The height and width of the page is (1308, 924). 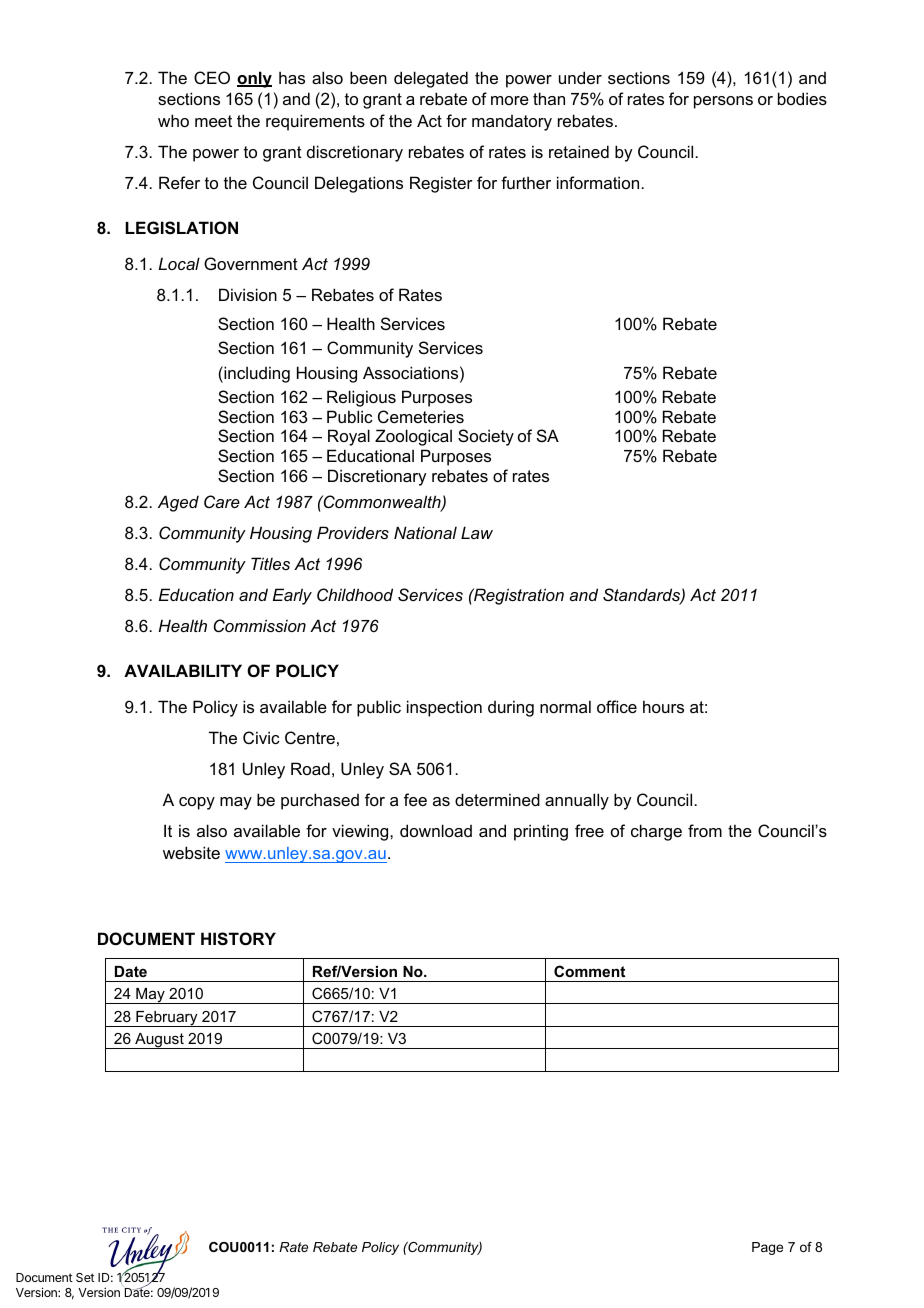 What do you see at coordinates (85, 1277) in the page?
I see `Set` at bounding box center [85, 1277].
